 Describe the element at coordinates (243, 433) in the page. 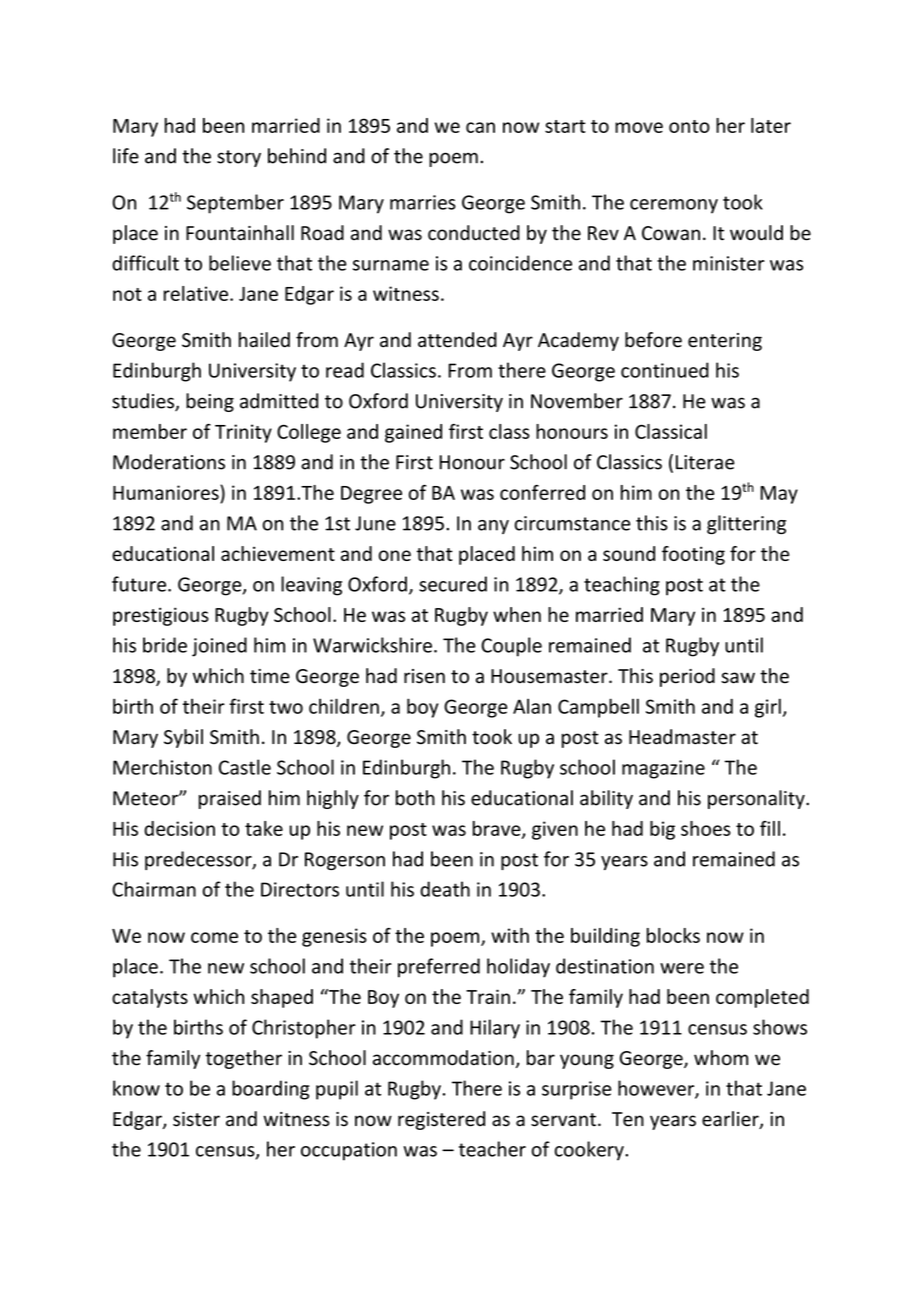

I see `Trinity` at that location.
